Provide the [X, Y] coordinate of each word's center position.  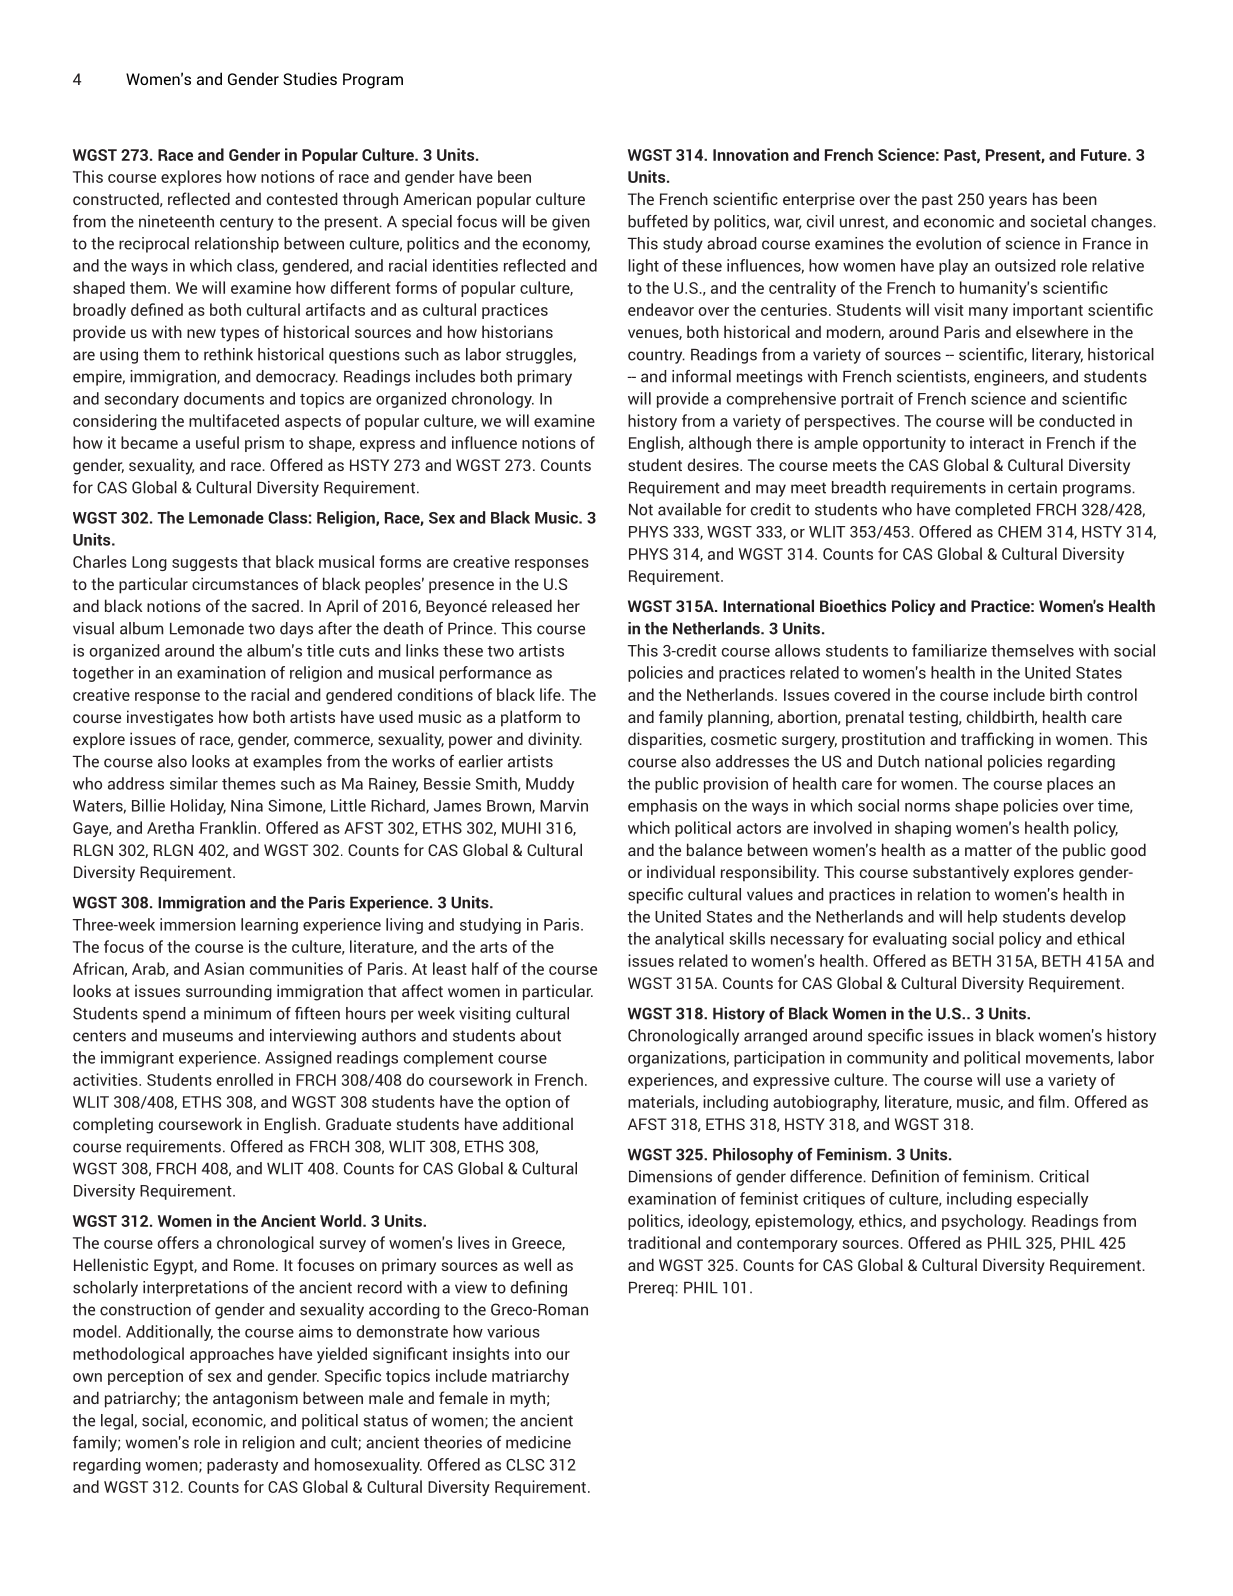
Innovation [751, 154]
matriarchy [530, 1377]
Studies [310, 78]
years [1008, 202]
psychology [984, 1222]
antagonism [255, 1399]
